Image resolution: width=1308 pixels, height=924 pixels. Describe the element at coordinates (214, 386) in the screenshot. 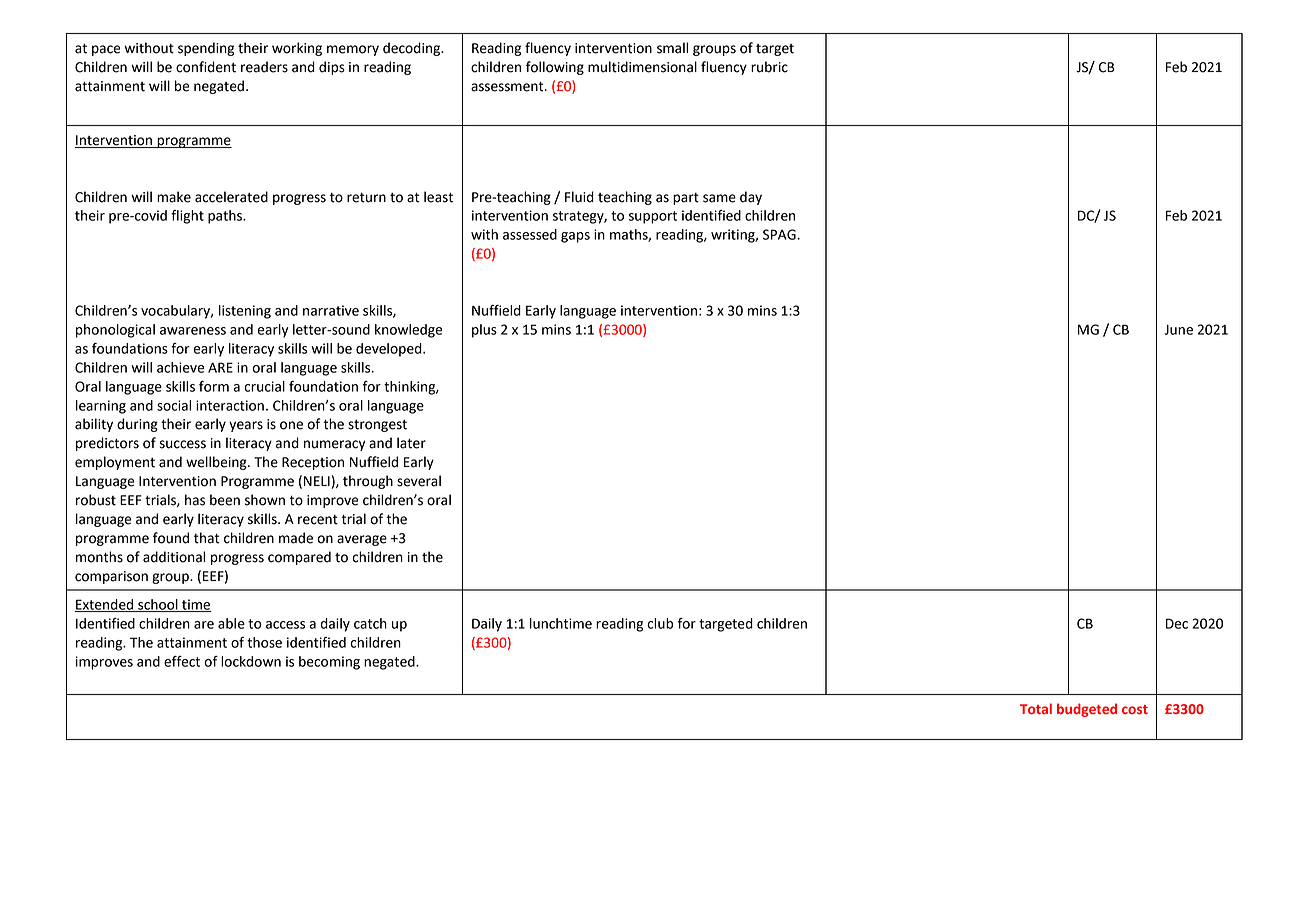

I see `form` at that location.
